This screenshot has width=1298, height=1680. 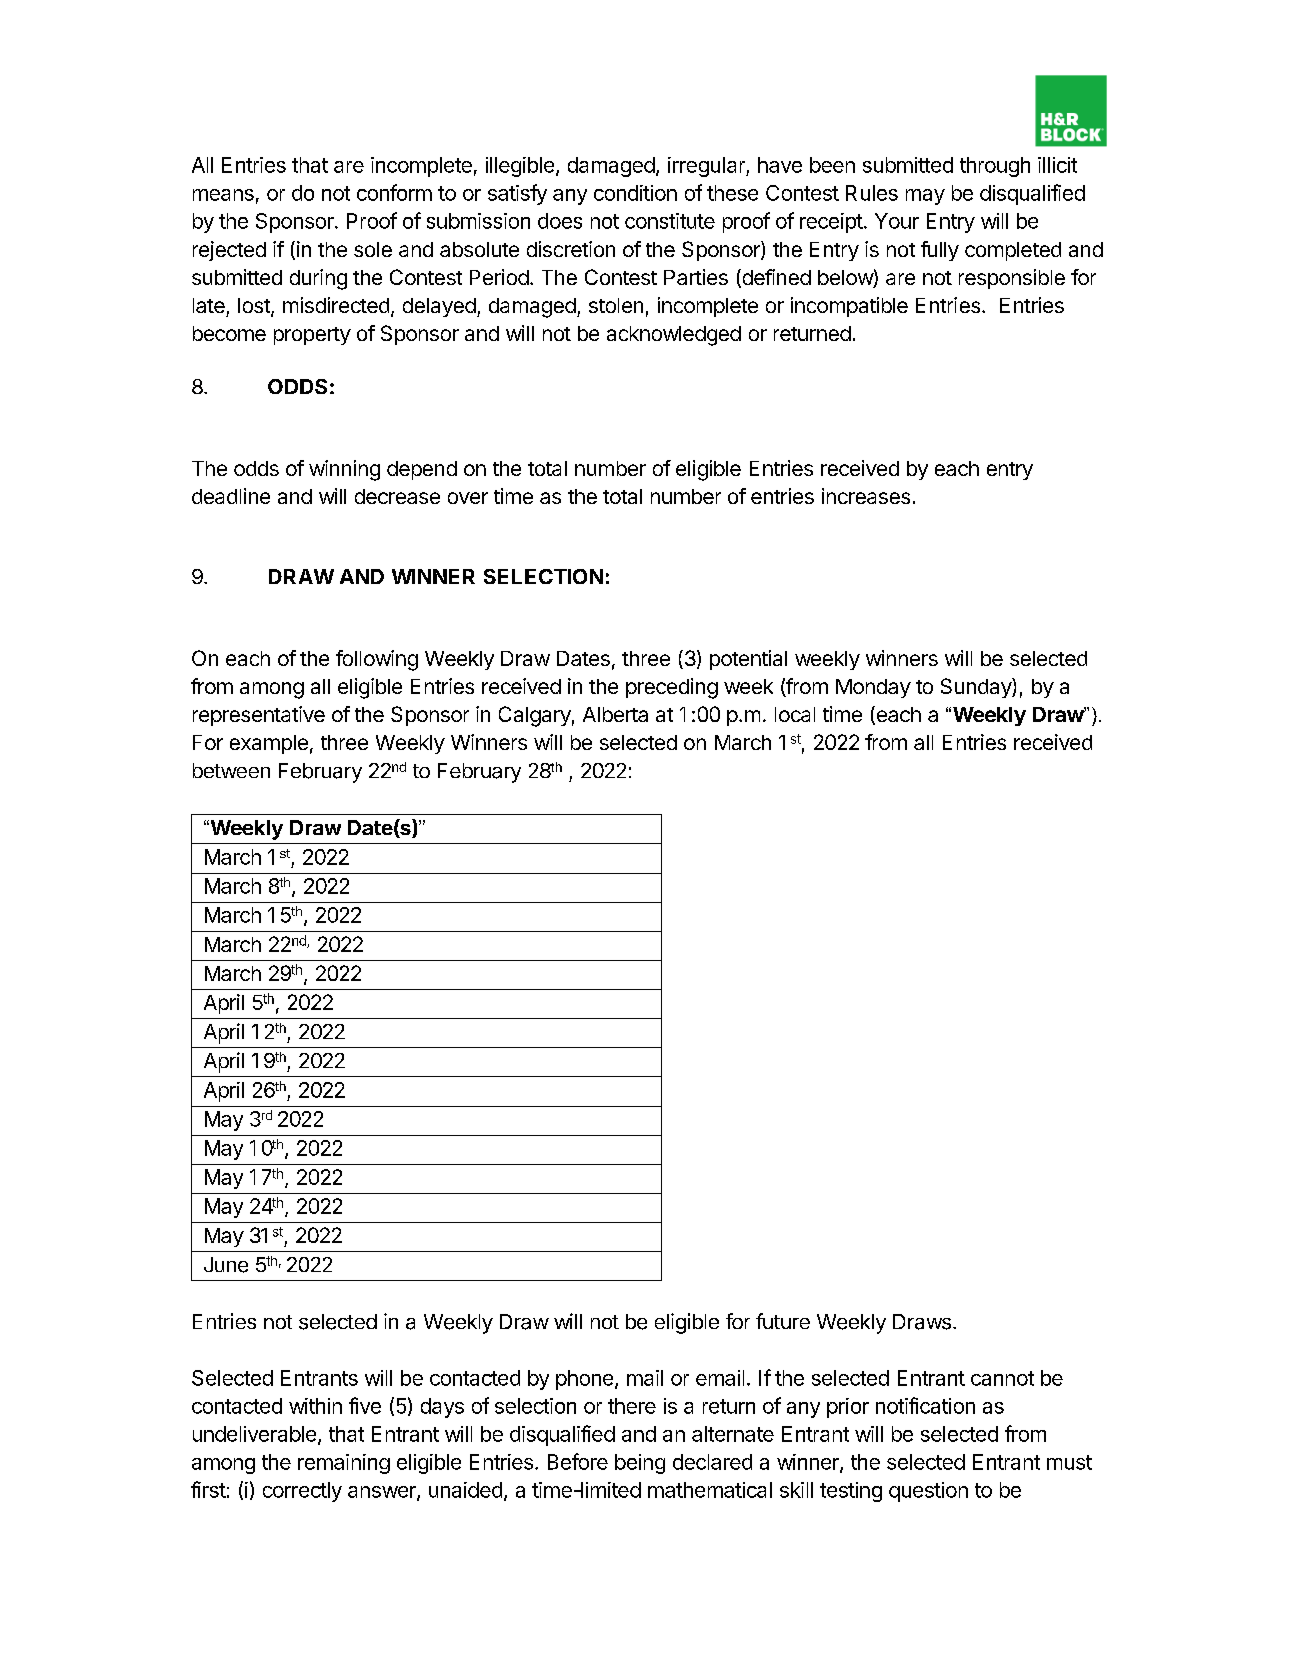 I want to click on Alberta, so click(x=615, y=714).
